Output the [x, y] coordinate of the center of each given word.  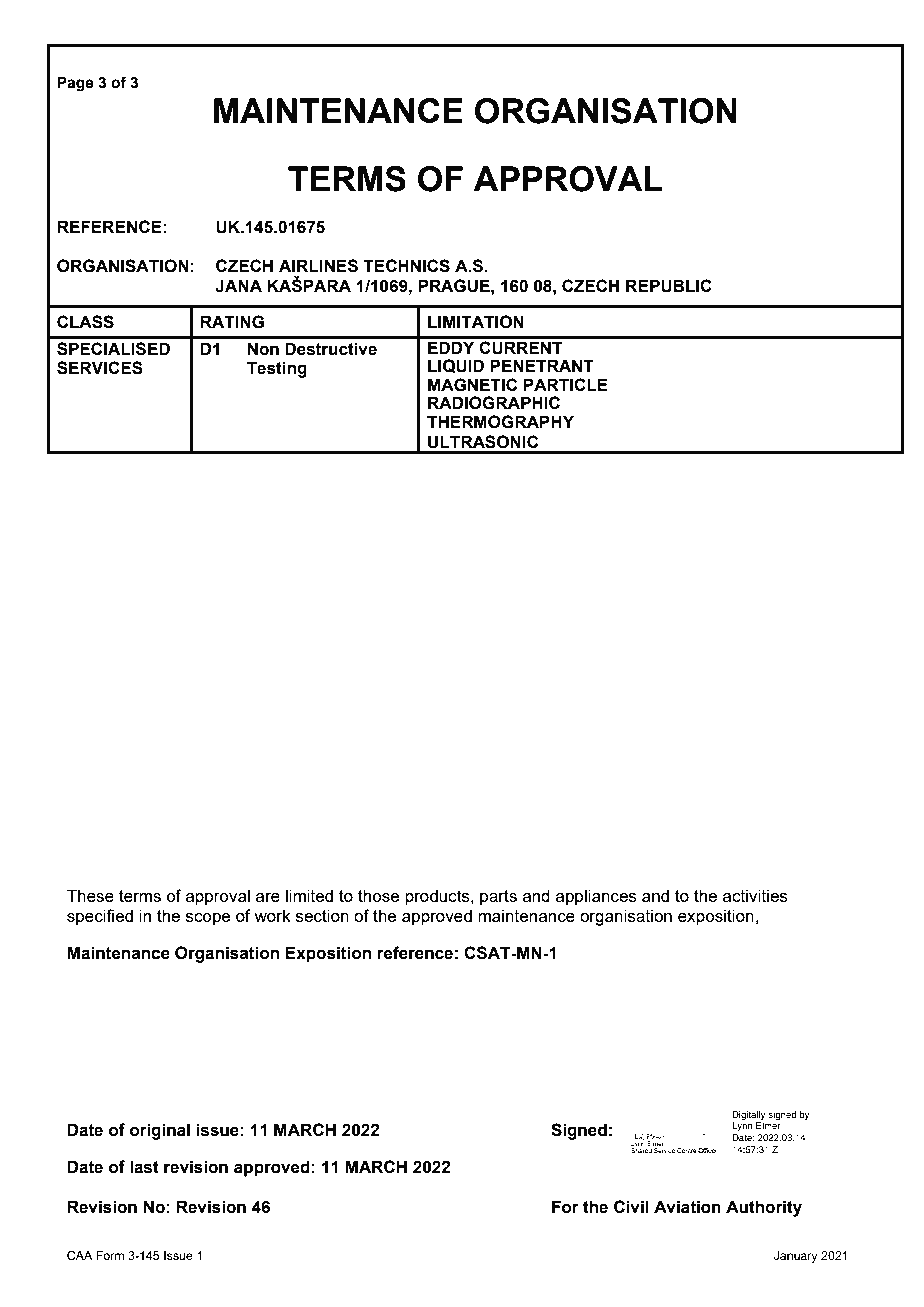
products [438, 897]
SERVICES [100, 368]
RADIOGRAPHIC [494, 403]
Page [75, 84]
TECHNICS [406, 266]
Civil [631, 1206]
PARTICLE [565, 384]
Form [110, 1255]
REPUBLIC [669, 286]
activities [755, 895]
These [90, 895]
